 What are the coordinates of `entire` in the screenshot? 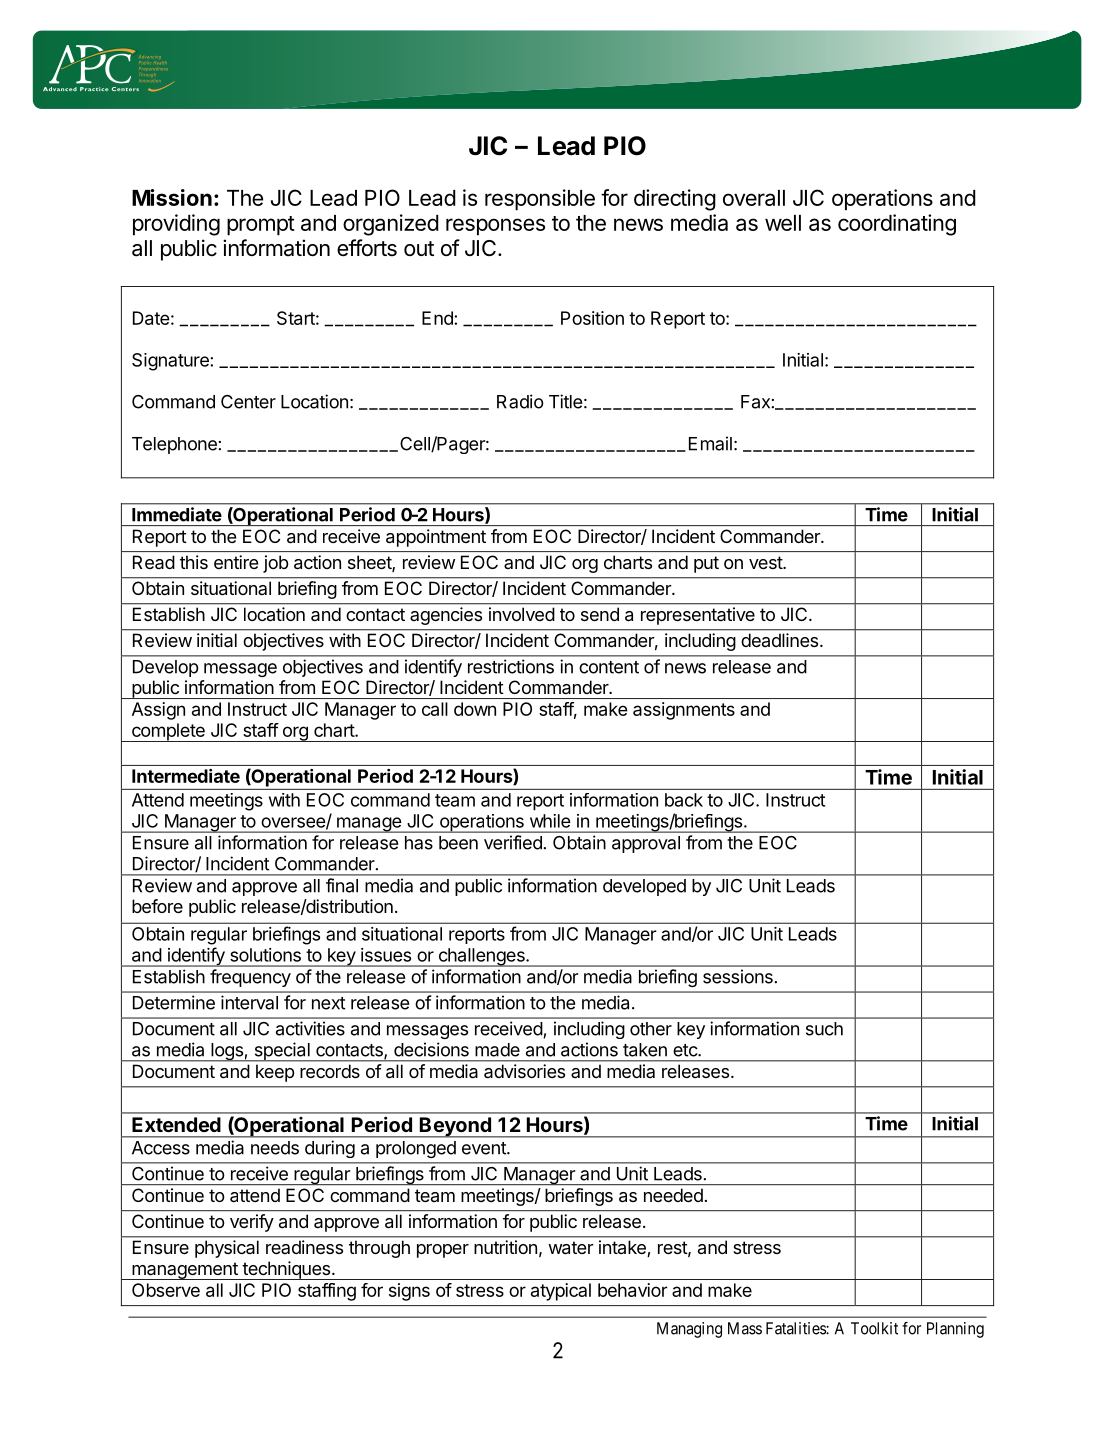 It's located at (236, 562).
